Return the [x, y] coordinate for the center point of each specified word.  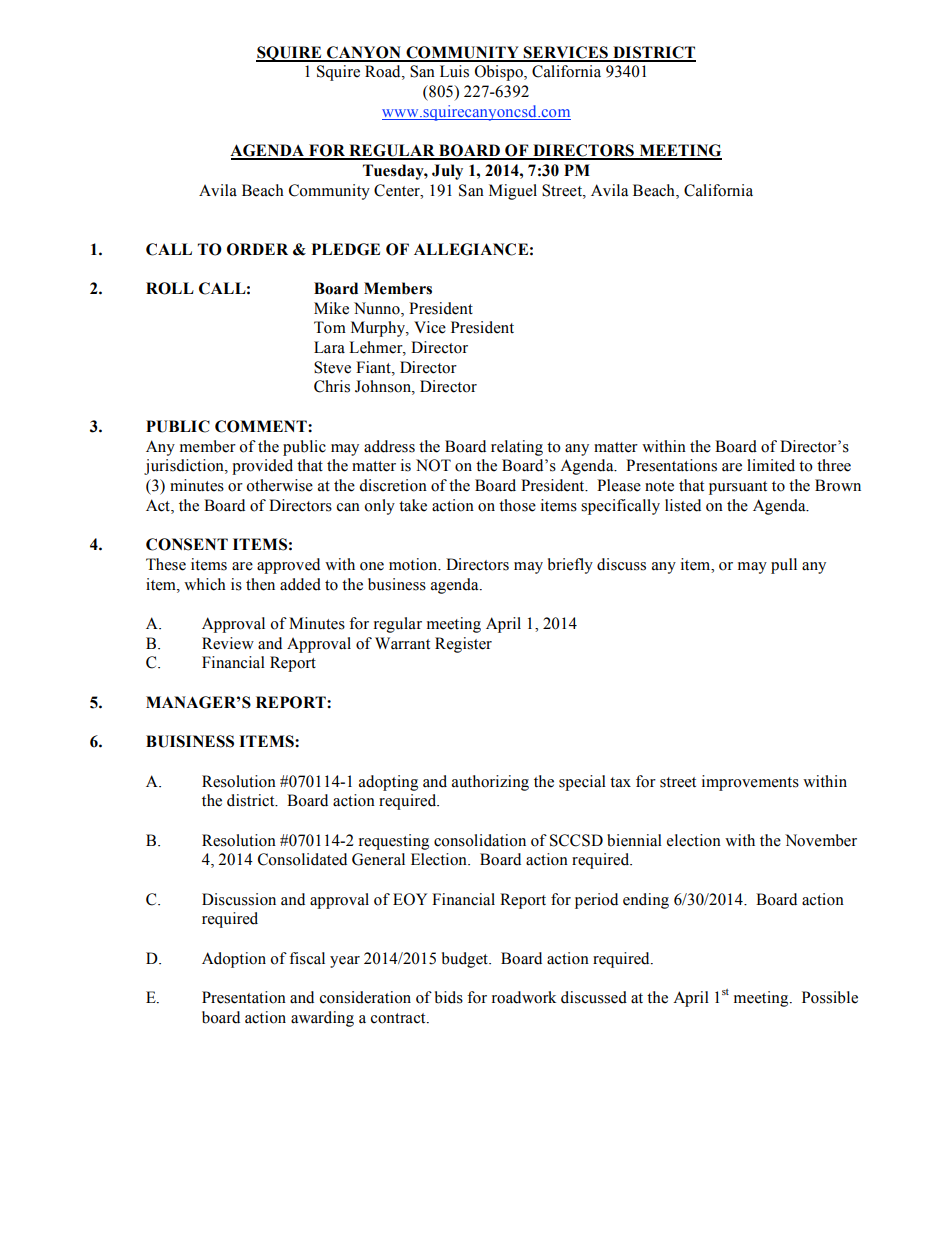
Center [398, 190]
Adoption [234, 960]
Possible [830, 997]
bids [449, 997]
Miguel [513, 192]
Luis [454, 71]
